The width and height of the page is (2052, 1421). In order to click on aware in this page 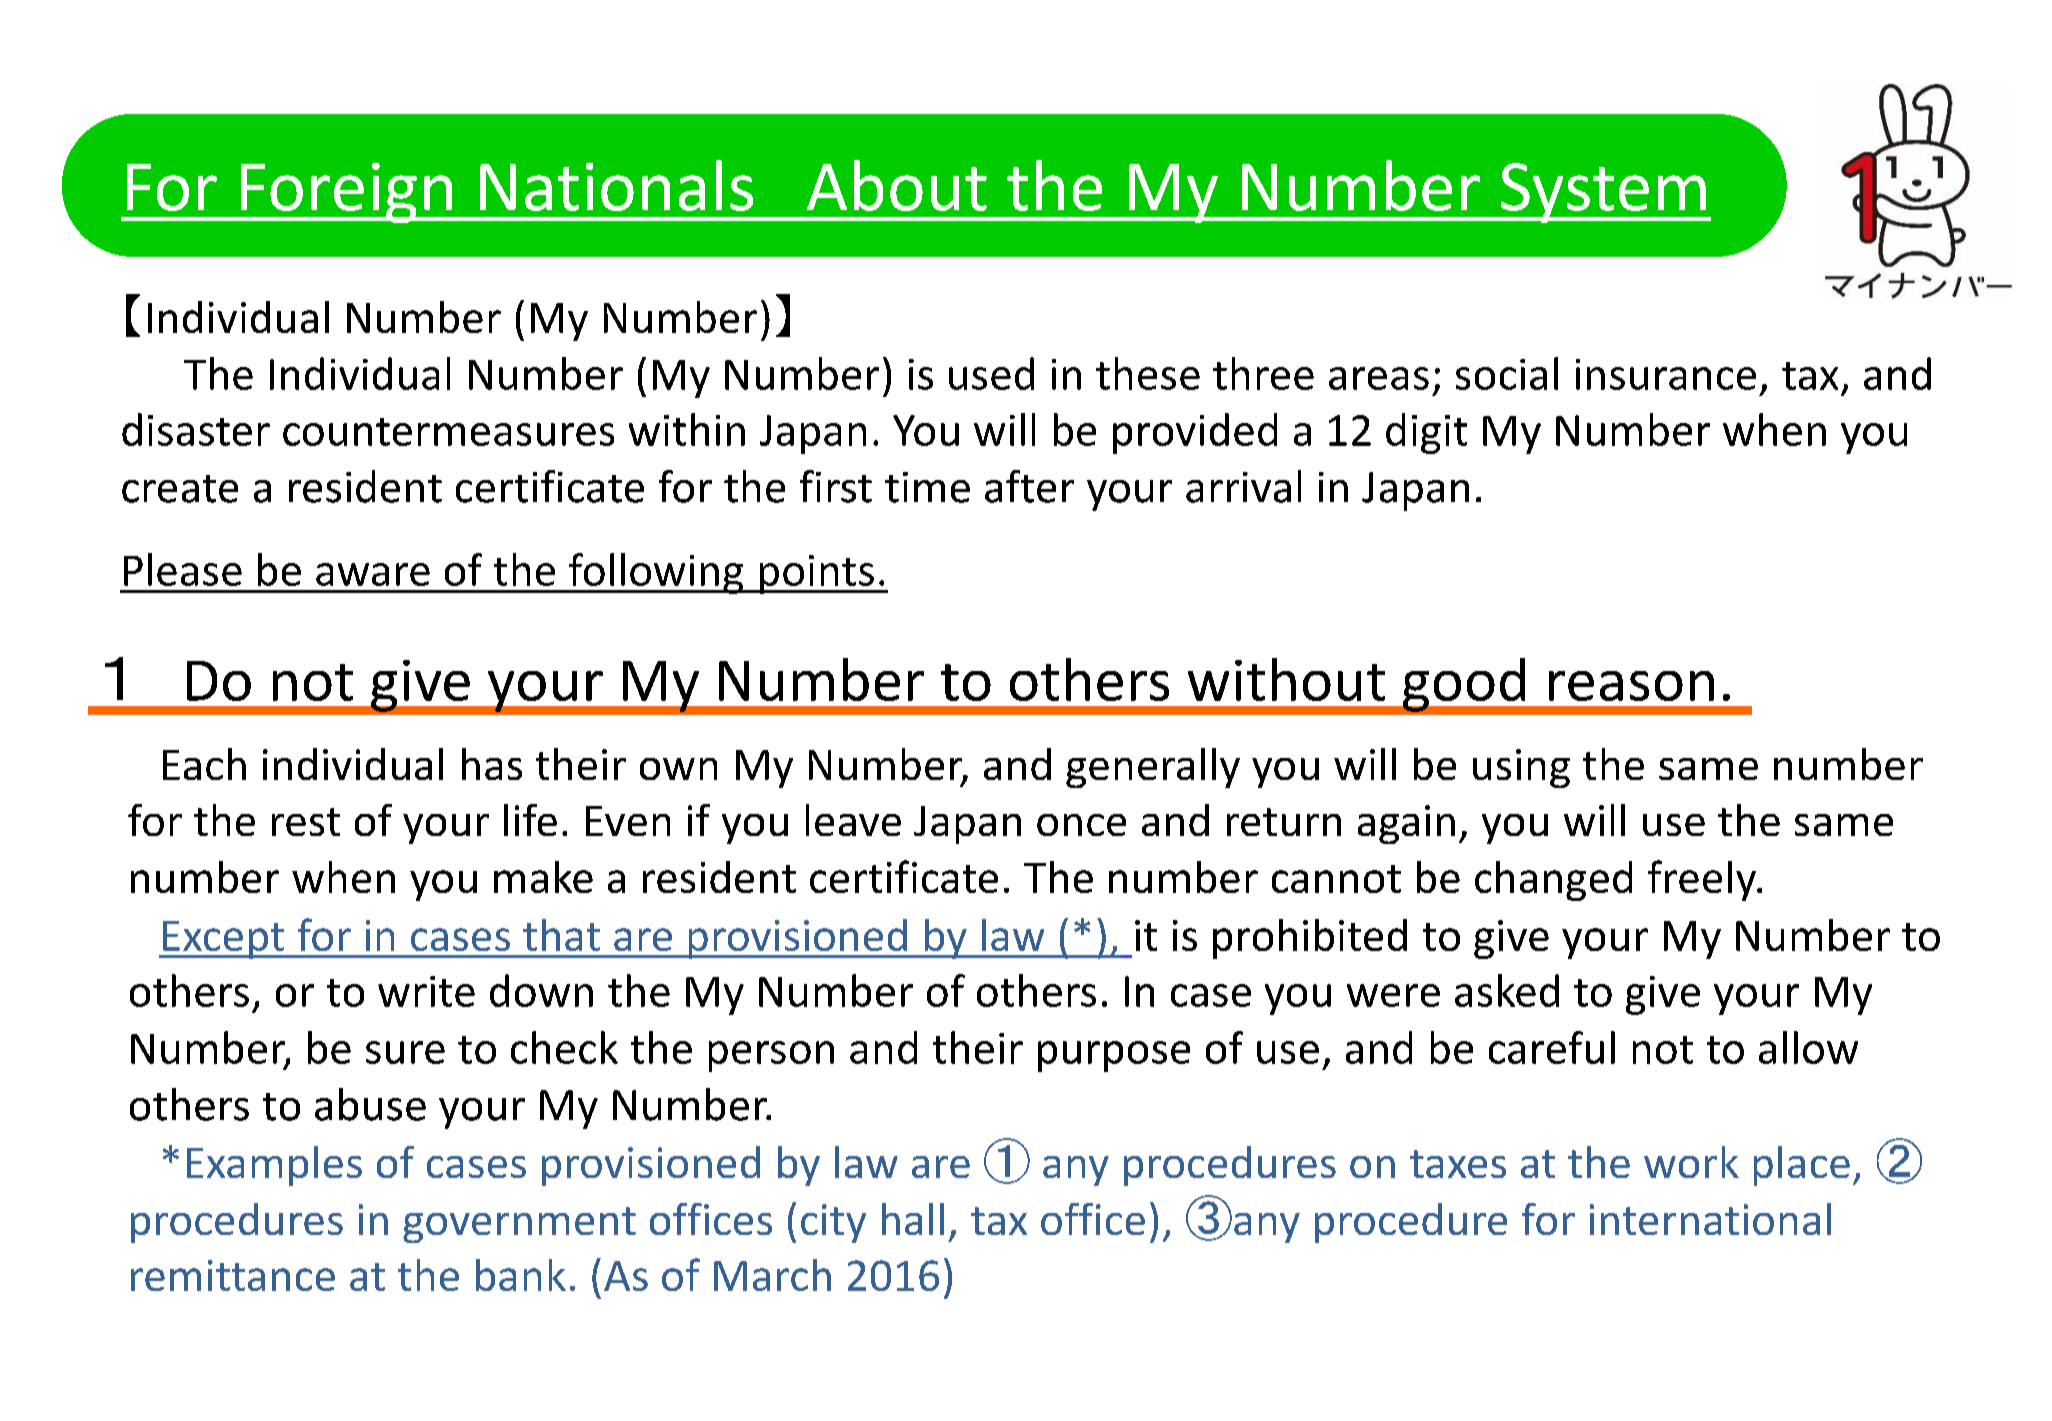, I will do `click(373, 574)`.
